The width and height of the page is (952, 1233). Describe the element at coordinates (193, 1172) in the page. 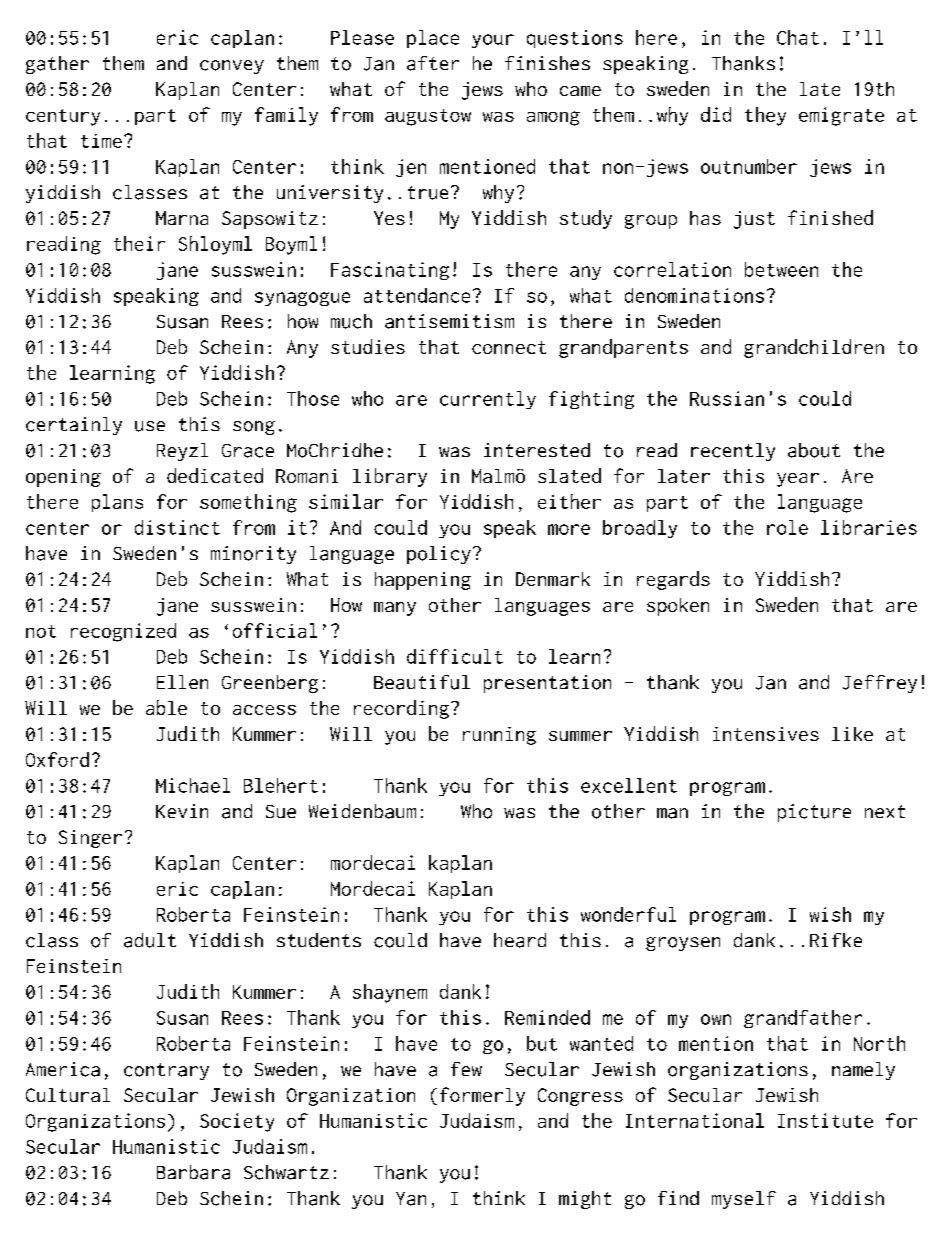

I see `Barbara` at that location.
